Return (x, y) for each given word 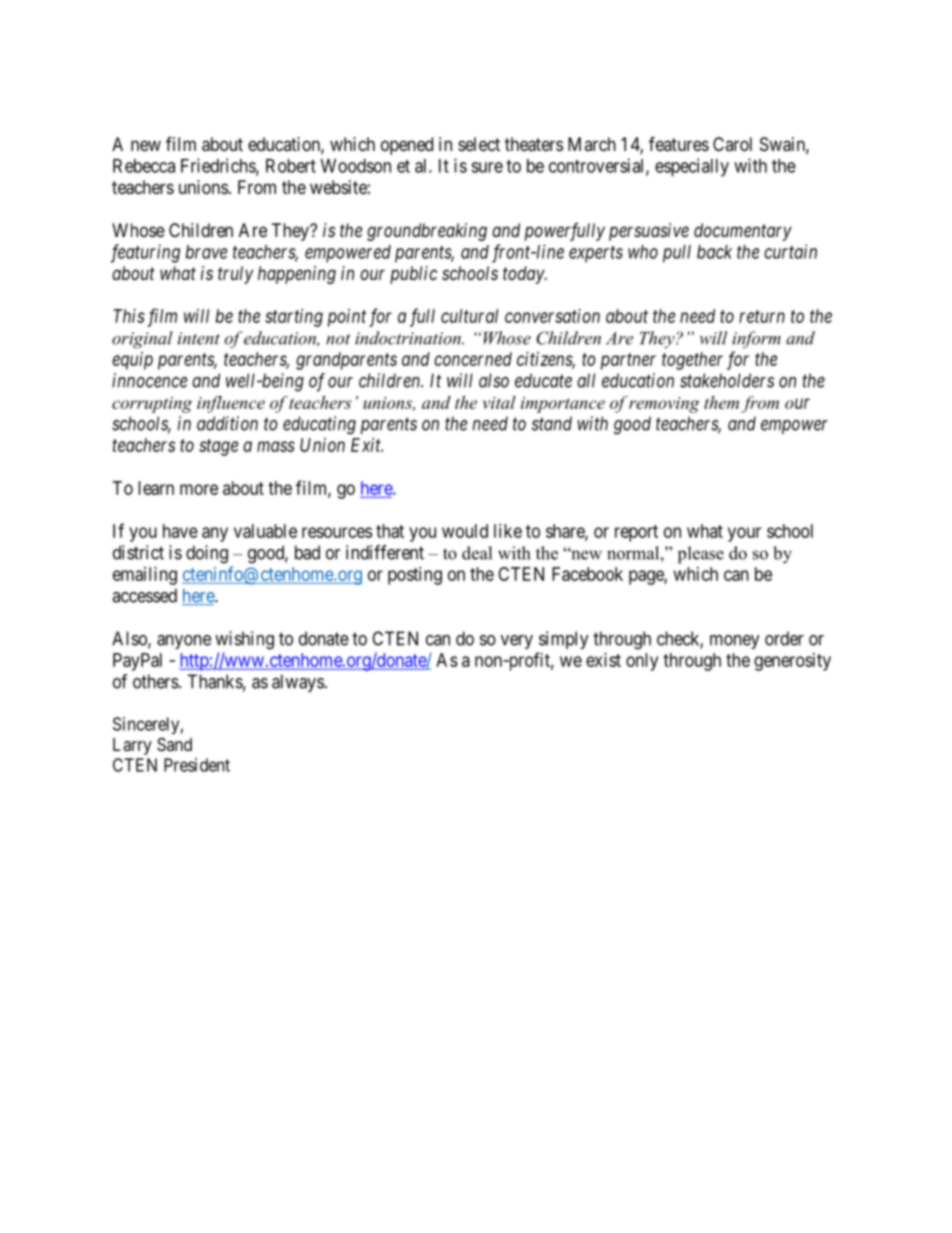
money (735, 642)
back (714, 252)
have (180, 531)
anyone (184, 642)
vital (499, 402)
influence (231, 404)
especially (692, 167)
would (465, 531)
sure (487, 167)
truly (235, 275)
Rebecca (144, 166)
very (517, 642)
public (413, 275)
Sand (174, 745)
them (721, 402)
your (744, 534)
